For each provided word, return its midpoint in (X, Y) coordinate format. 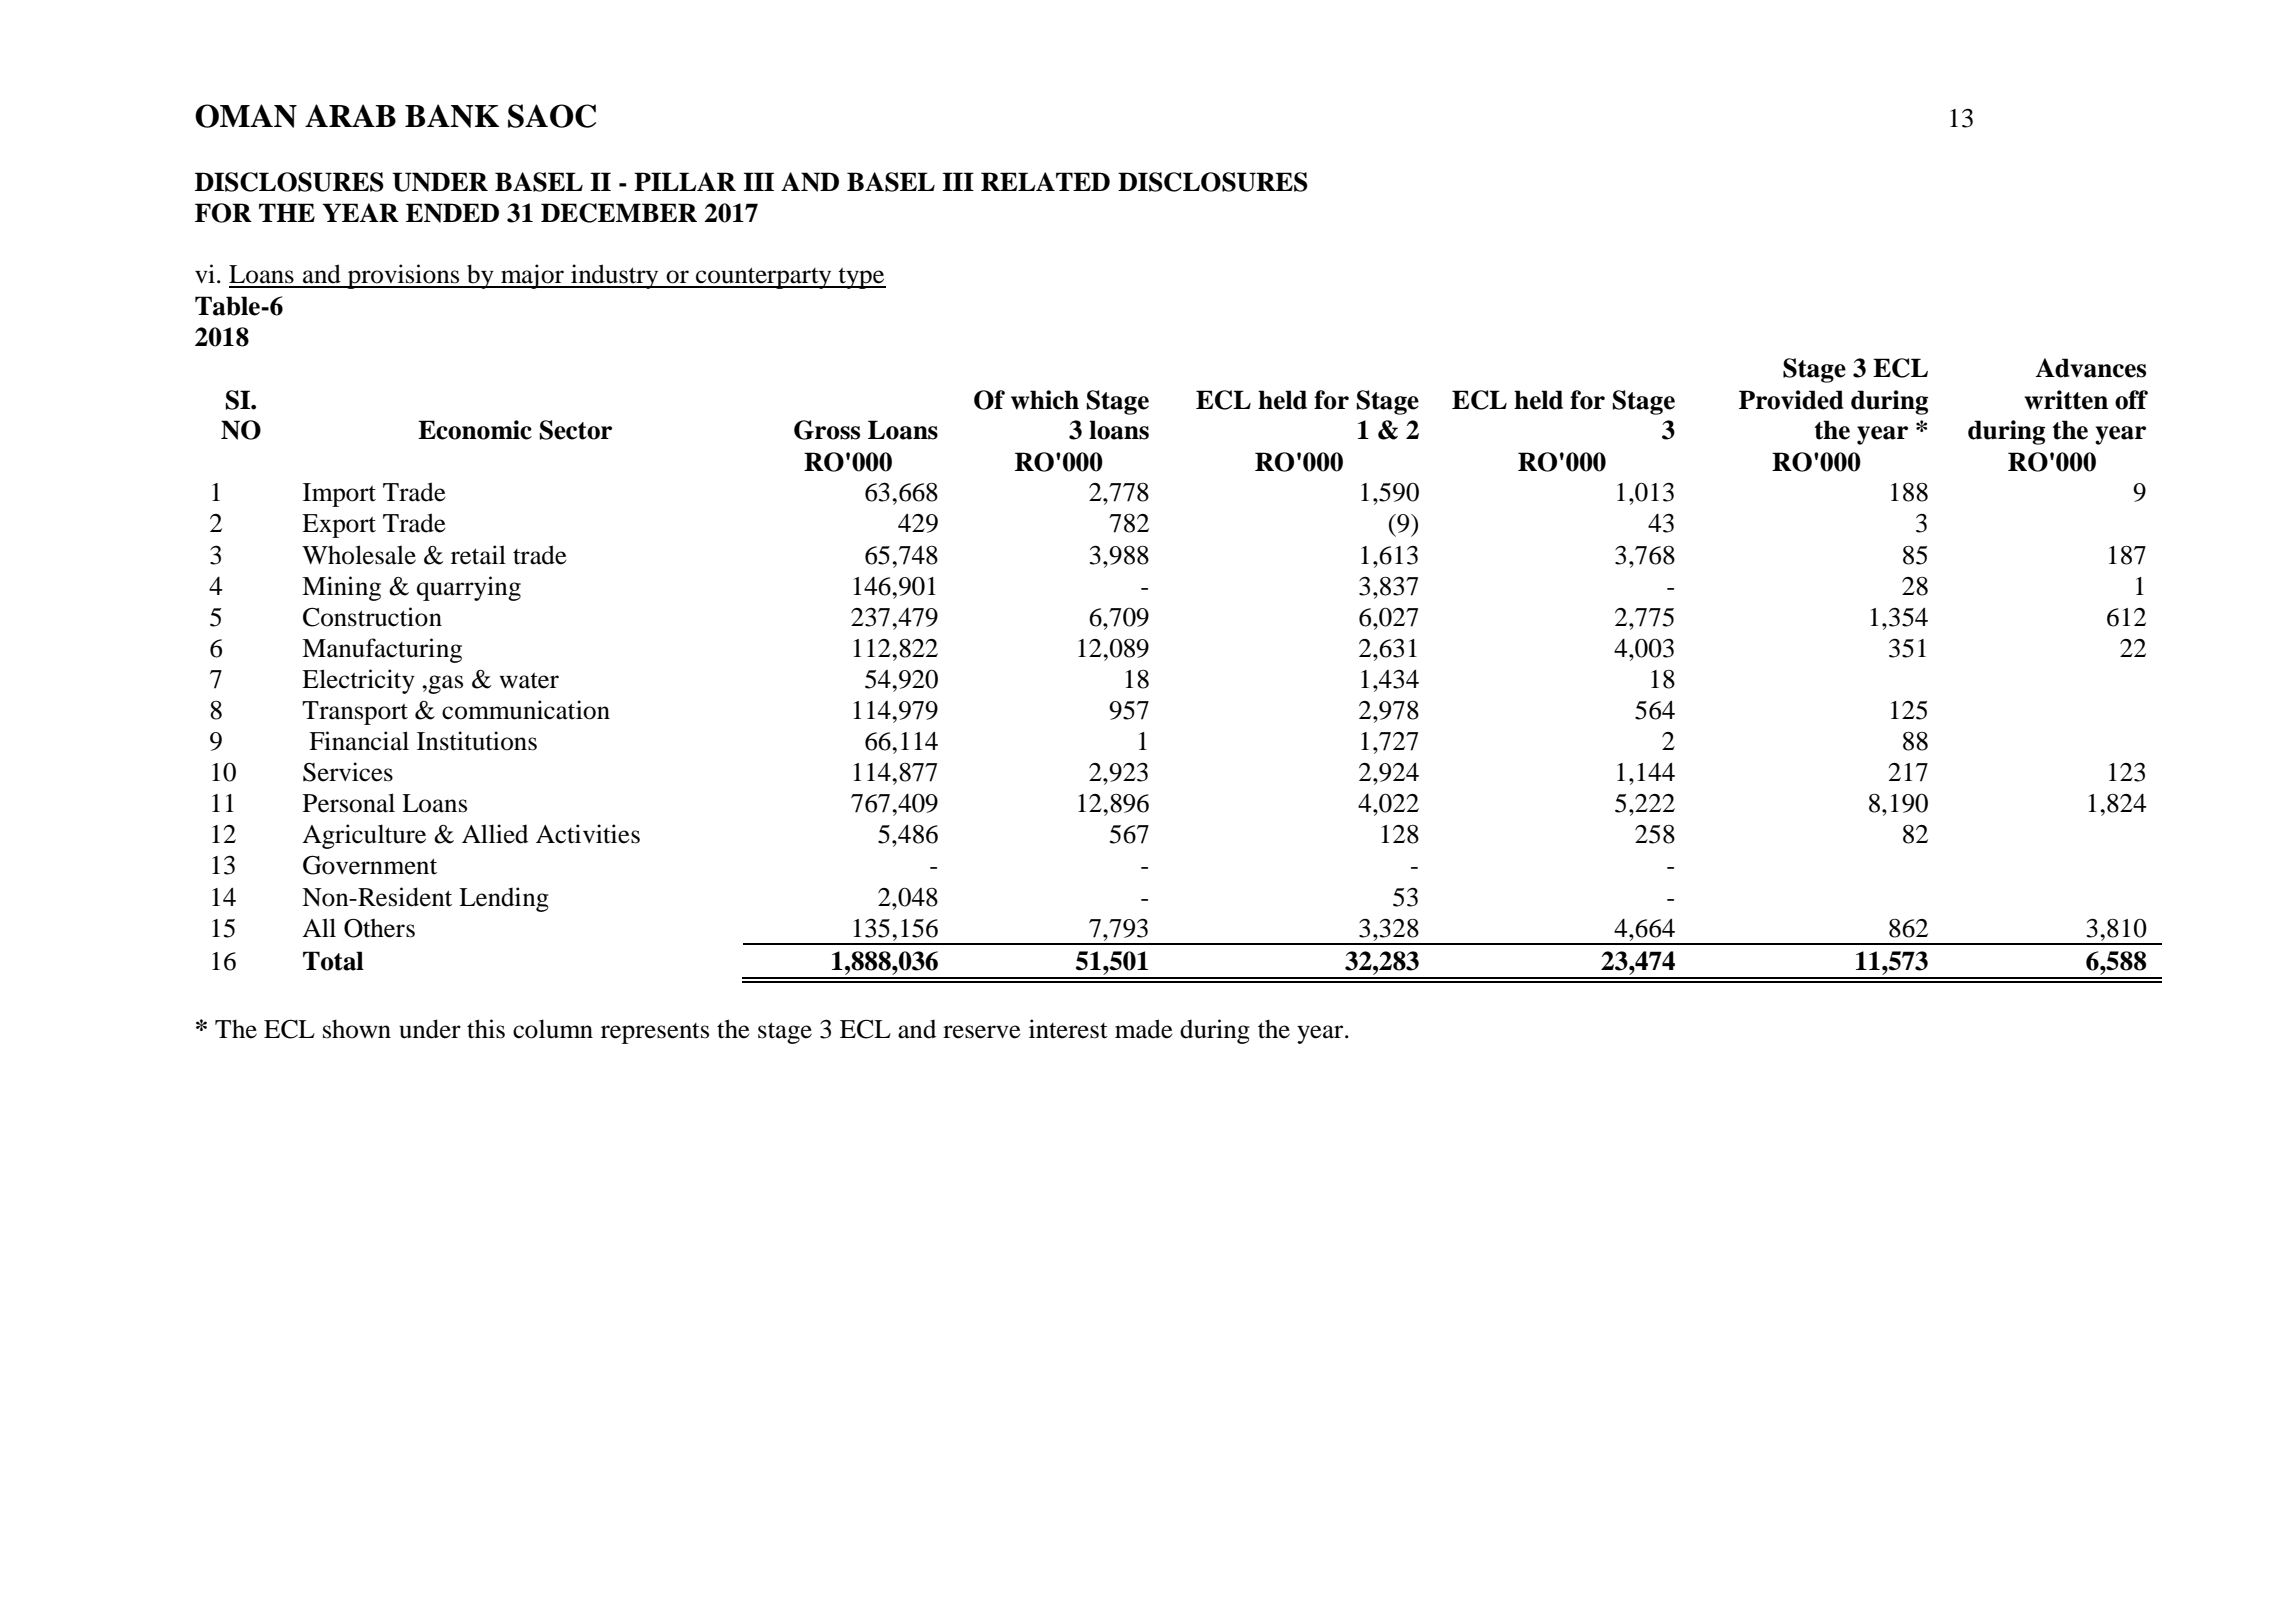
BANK (452, 116)
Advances (2090, 368)
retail (478, 555)
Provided (1791, 400)
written (2066, 400)
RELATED (1045, 181)
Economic (475, 430)
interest (1068, 1029)
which (1045, 400)
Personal (349, 803)
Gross (827, 430)
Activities (588, 834)
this (486, 1029)
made (1144, 1029)
